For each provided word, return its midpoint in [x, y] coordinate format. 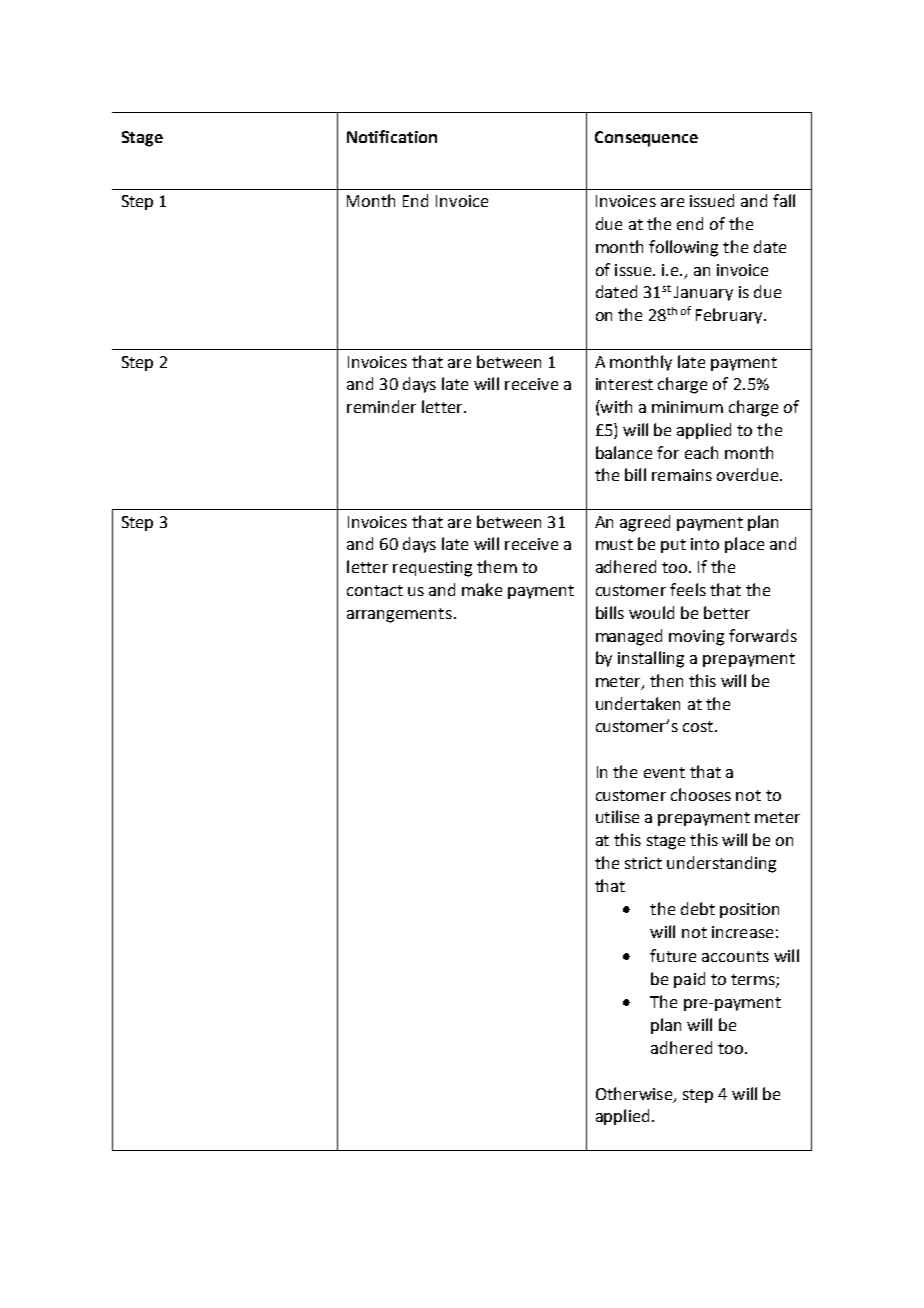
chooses [701, 794]
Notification [392, 136]
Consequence [646, 139]
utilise [617, 816]
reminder [381, 406]
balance [624, 452]
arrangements [399, 615]
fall [784, 200]
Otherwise [635, 1094]
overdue [747, 474]
